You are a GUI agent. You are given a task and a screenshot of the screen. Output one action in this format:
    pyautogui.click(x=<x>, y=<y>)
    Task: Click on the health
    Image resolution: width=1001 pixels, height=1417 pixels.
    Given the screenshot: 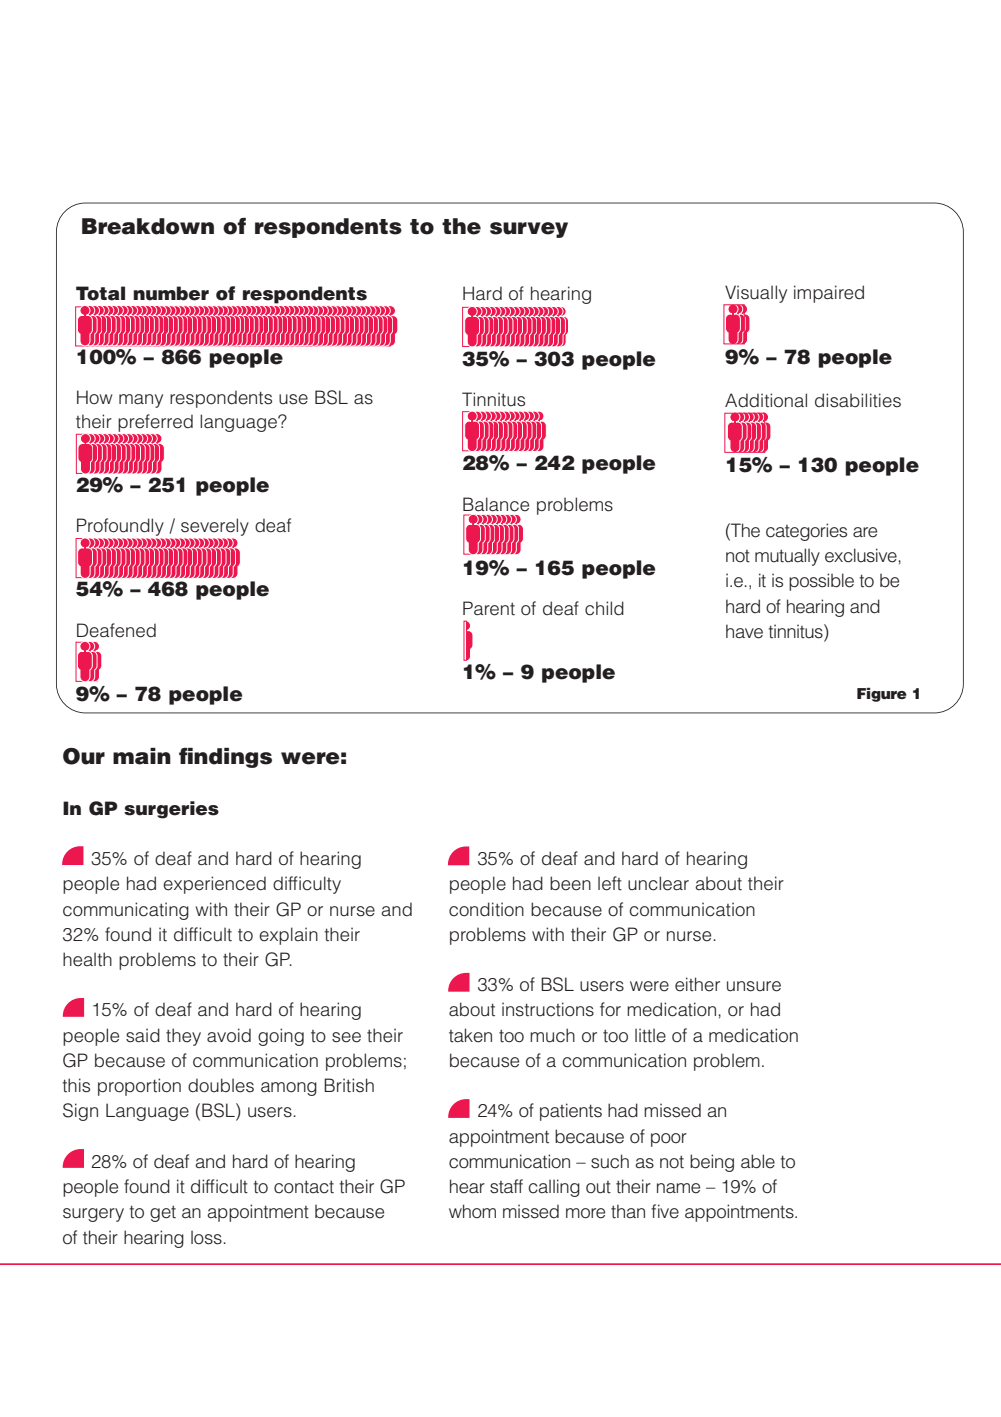 What is the action you would take?
    pyautogui.click(x=87, y=959)
